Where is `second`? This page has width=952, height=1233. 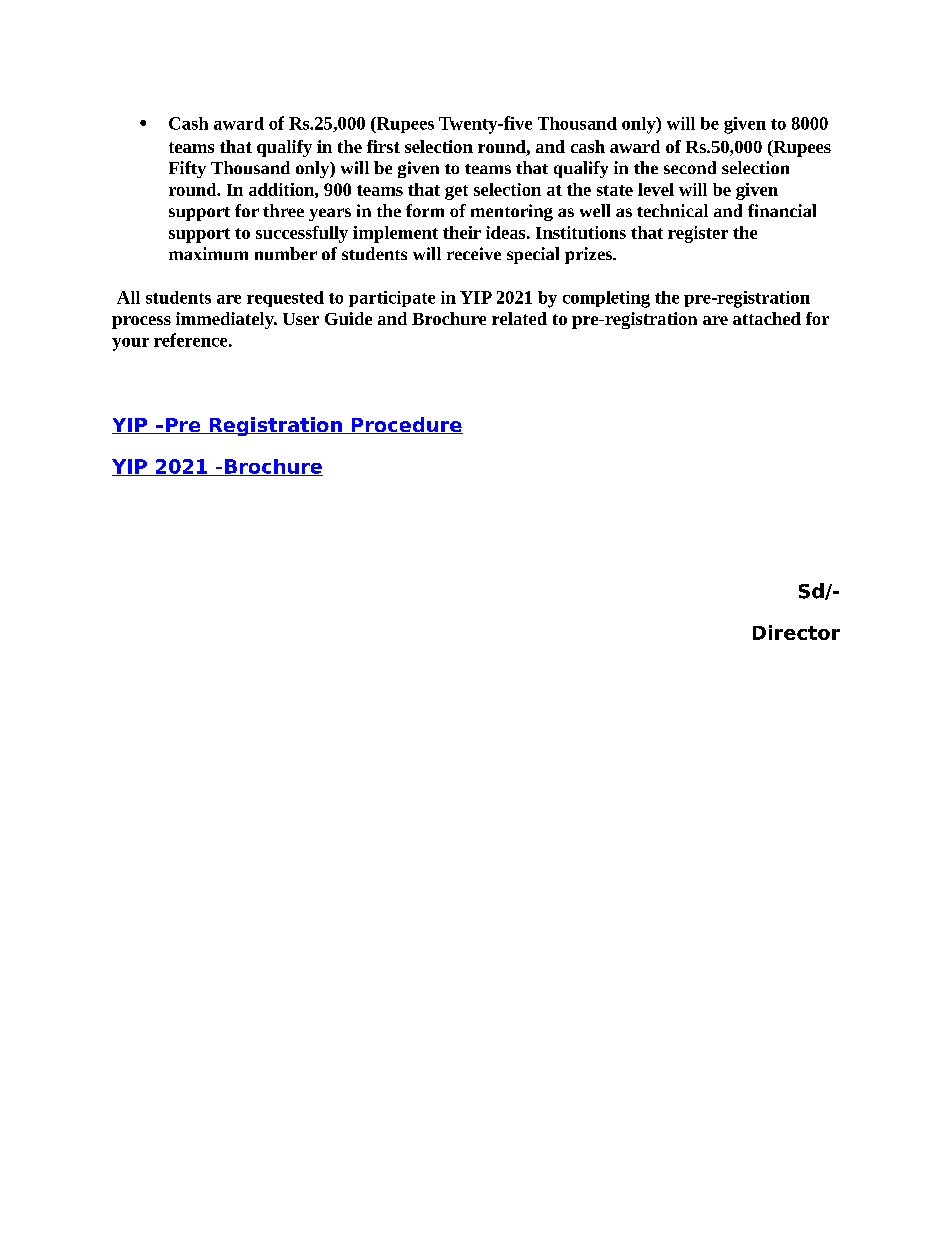 second is located at coordinates (690, 167).
